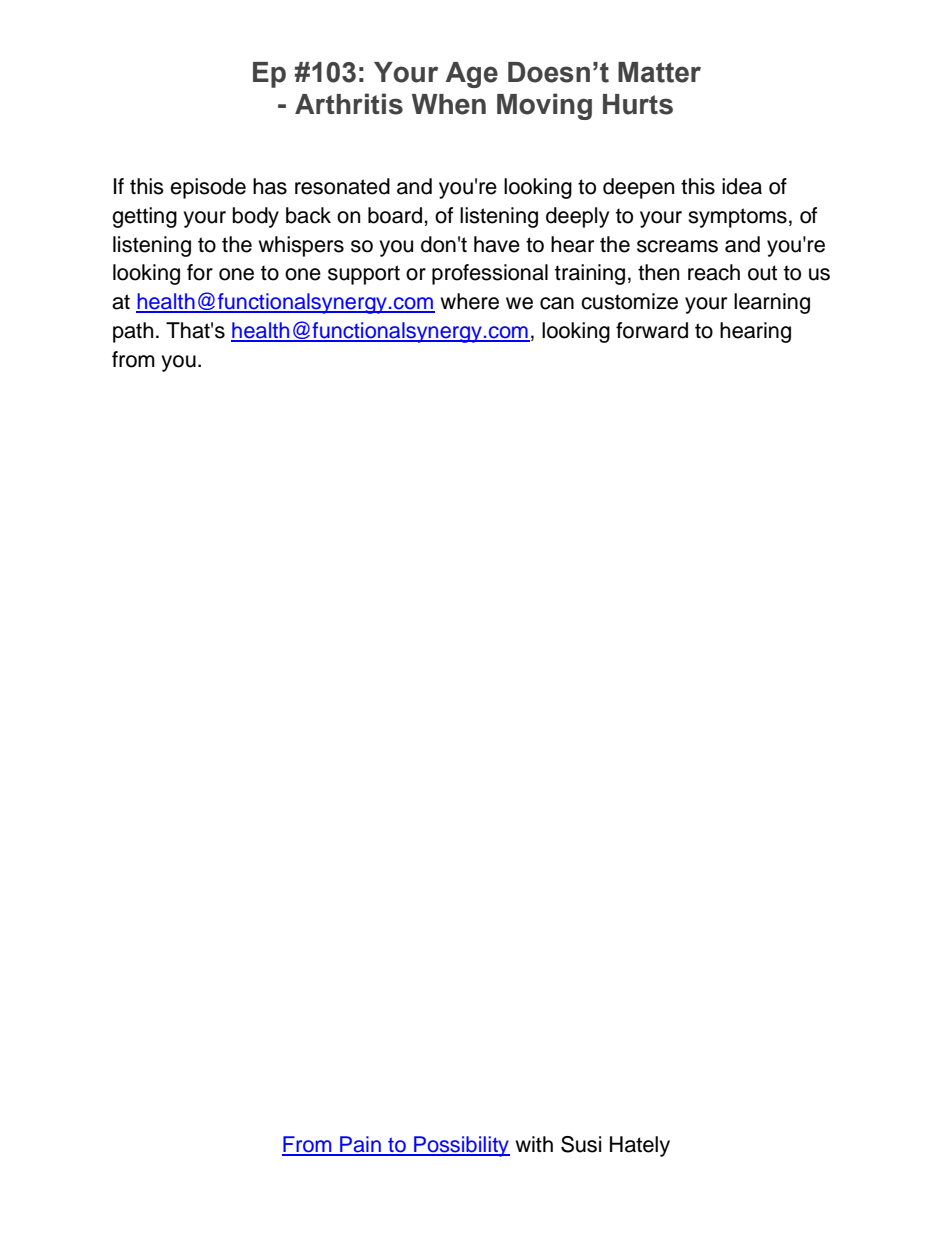 The width and height of the page is (952, 1233). I want to click on Matter, so click(659, 72).
